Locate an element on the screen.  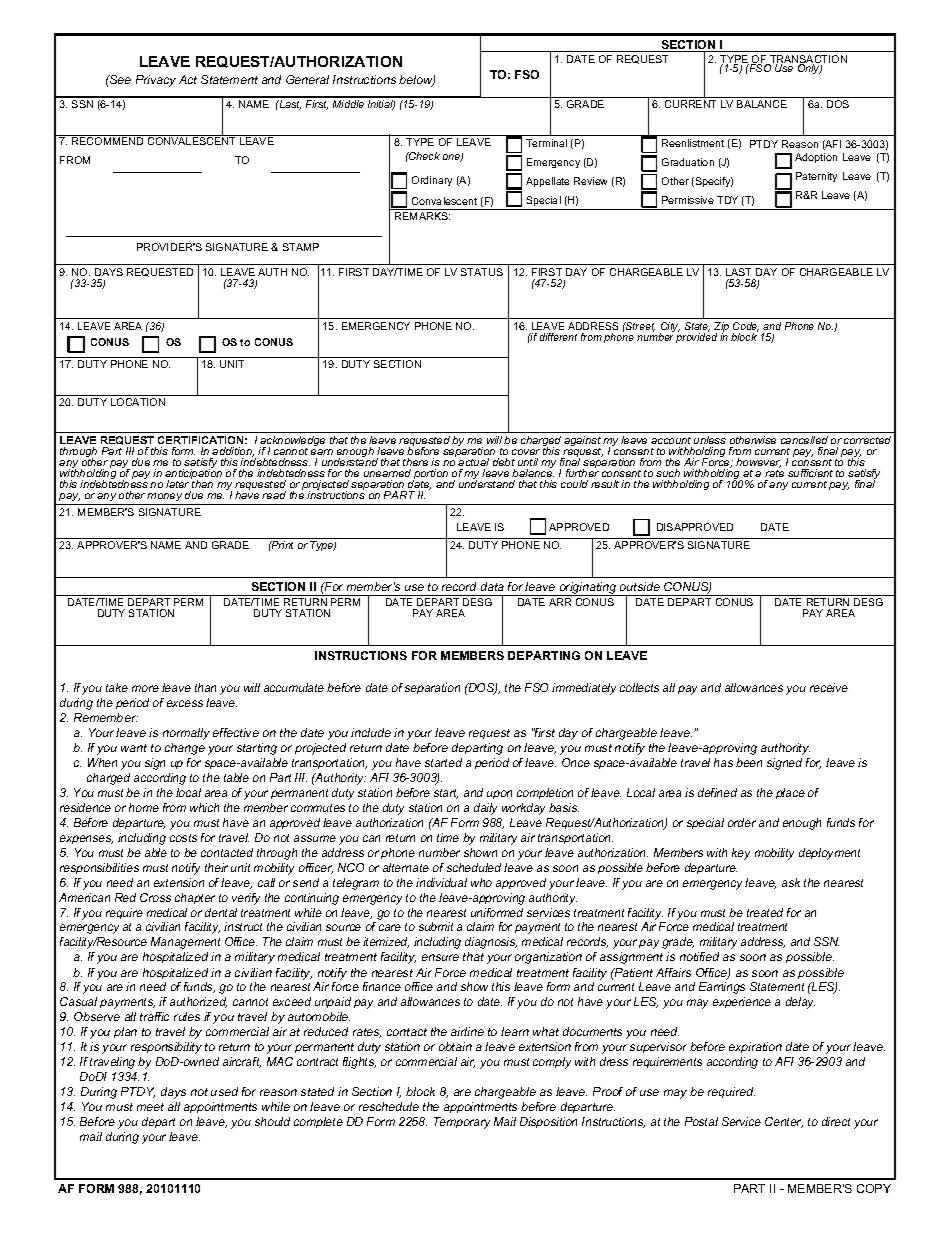
place is located at coordinates (790, 793).
